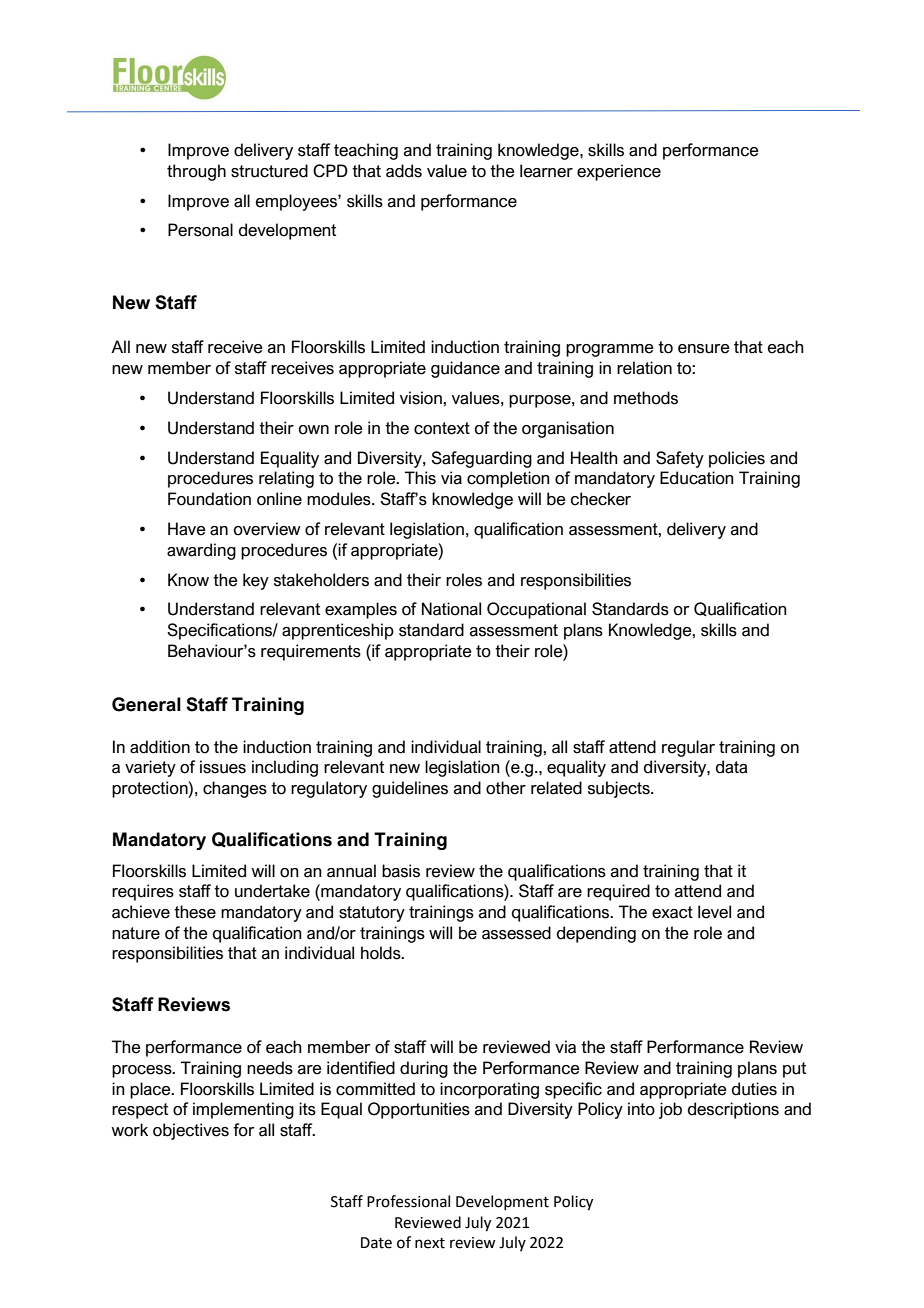 The height and width of the image is (1308, 924). What do you see at coordinates (619, 172) in the image?
I see `experience` at bounding box center [619, 172].
